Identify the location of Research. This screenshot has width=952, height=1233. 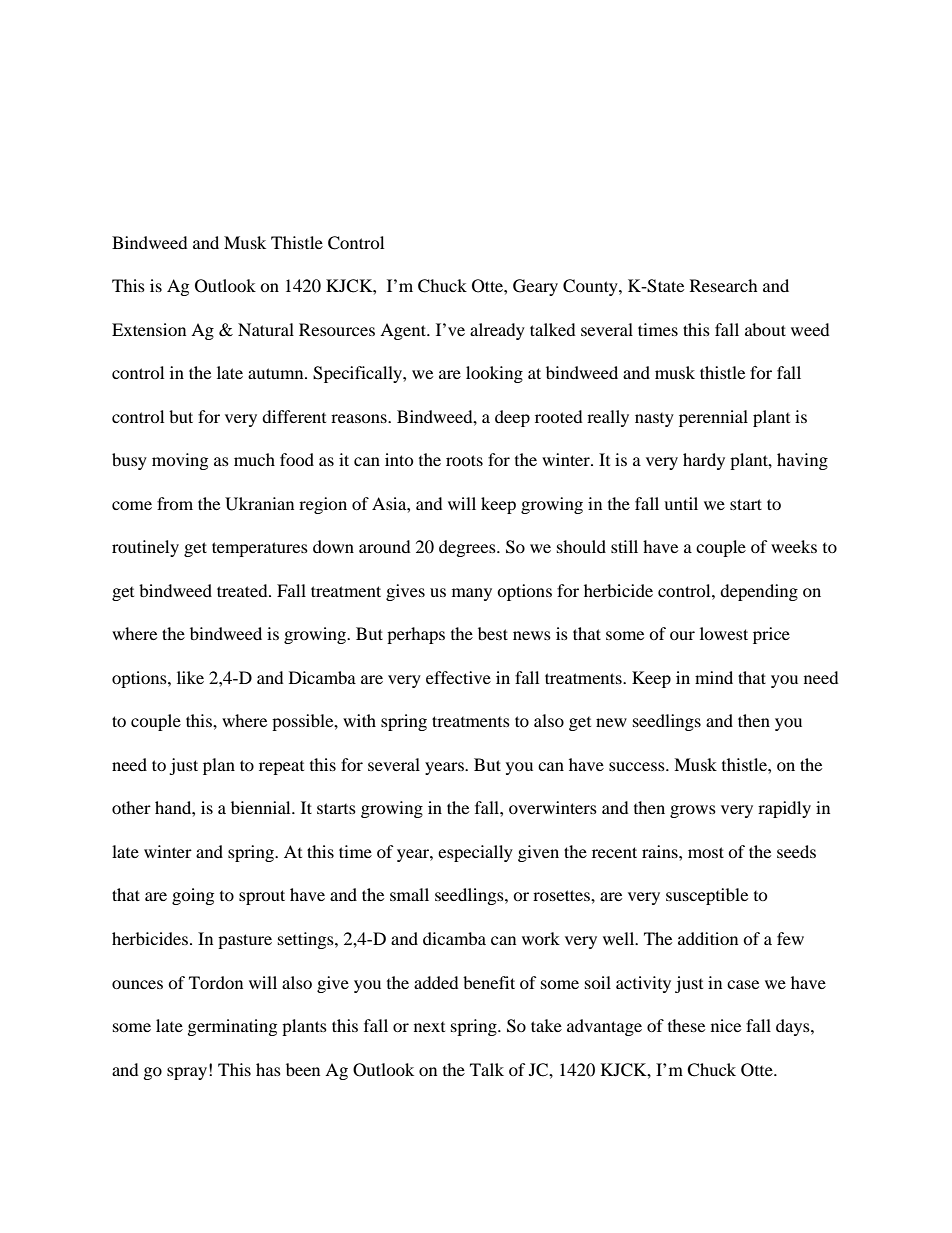
(724, 285).
